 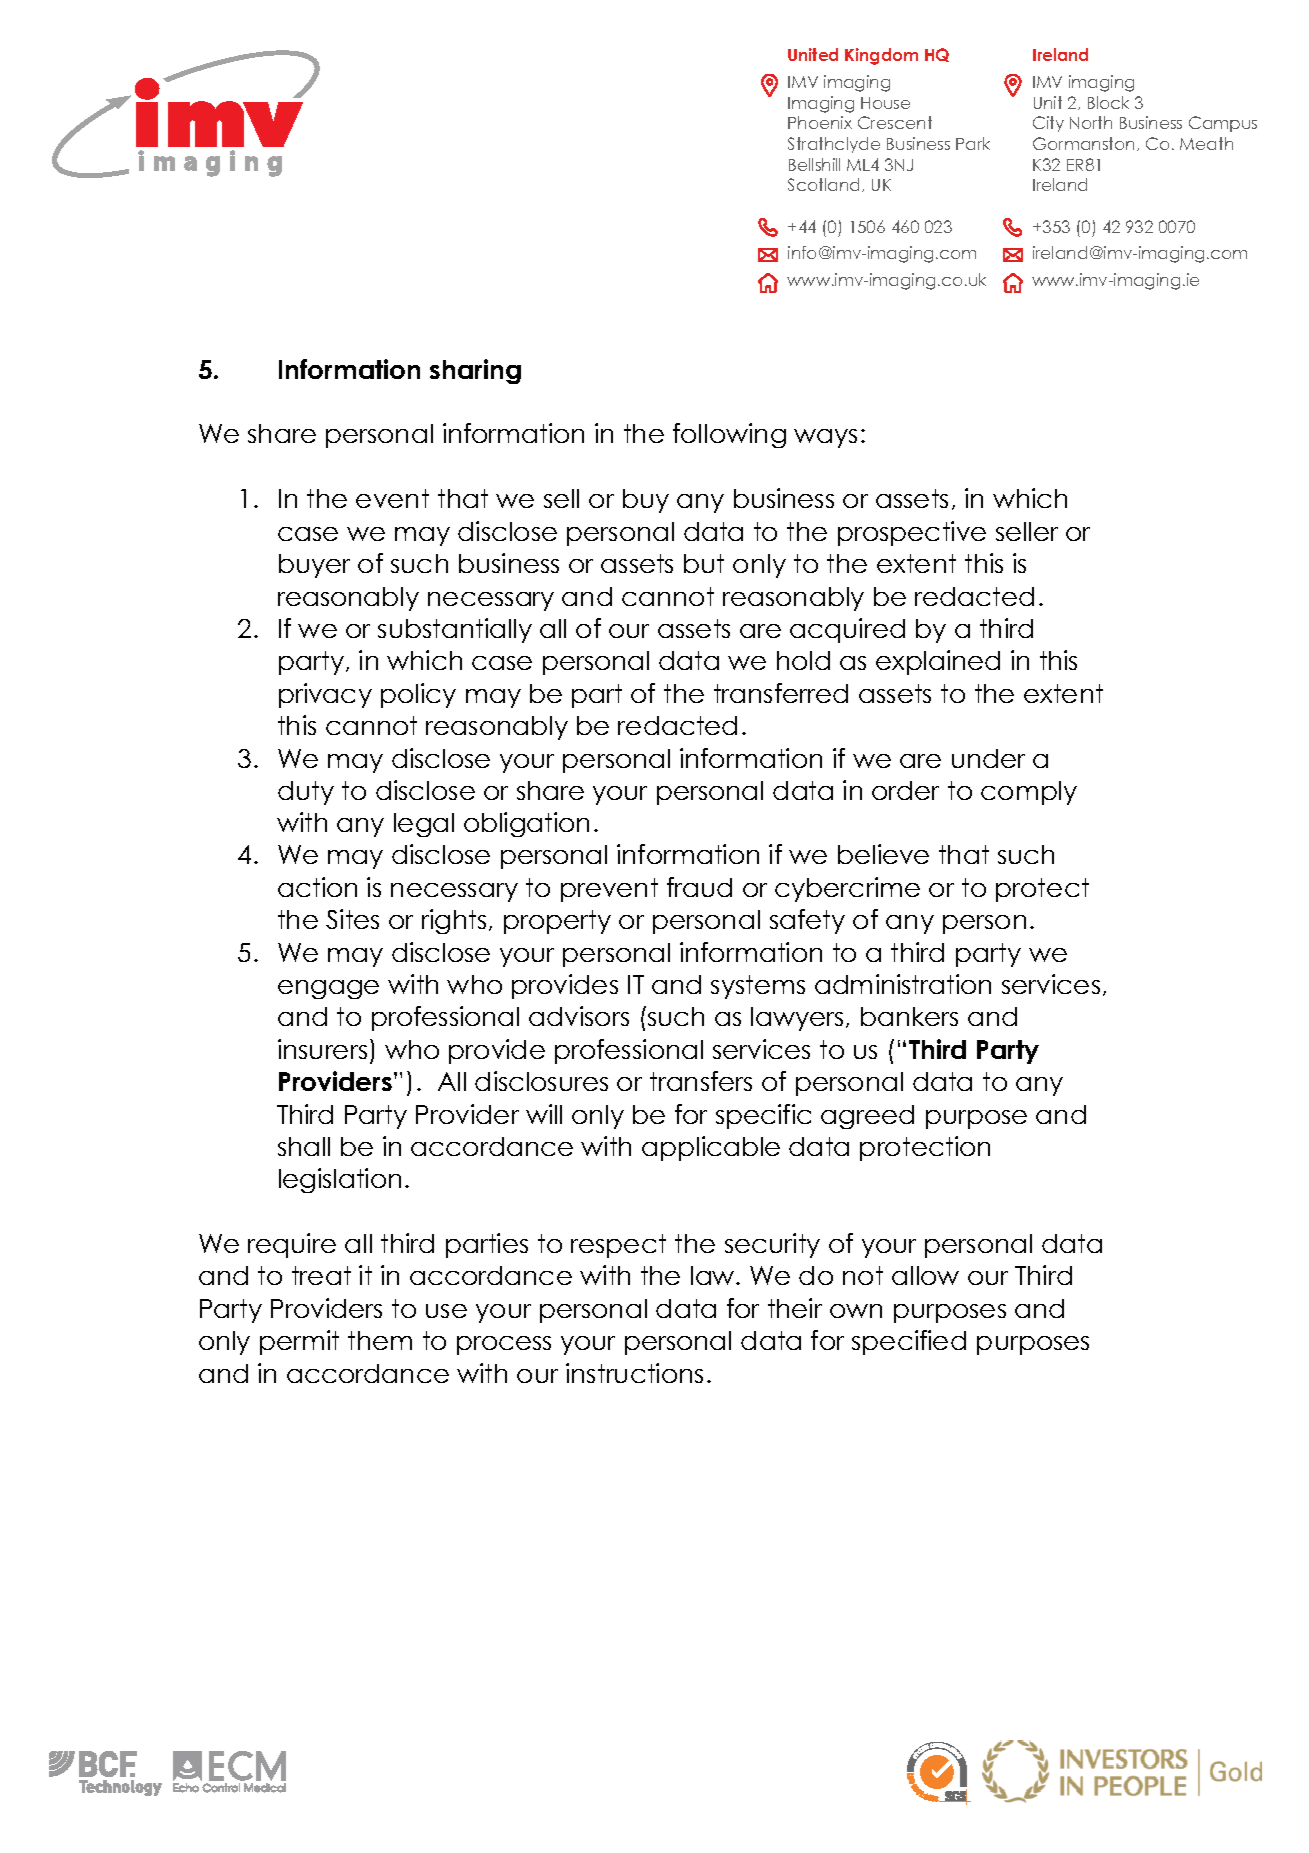 What do you see at coordinates (1029, 793) in the document?
I see `comply` at bounding box center [1029, 793].
